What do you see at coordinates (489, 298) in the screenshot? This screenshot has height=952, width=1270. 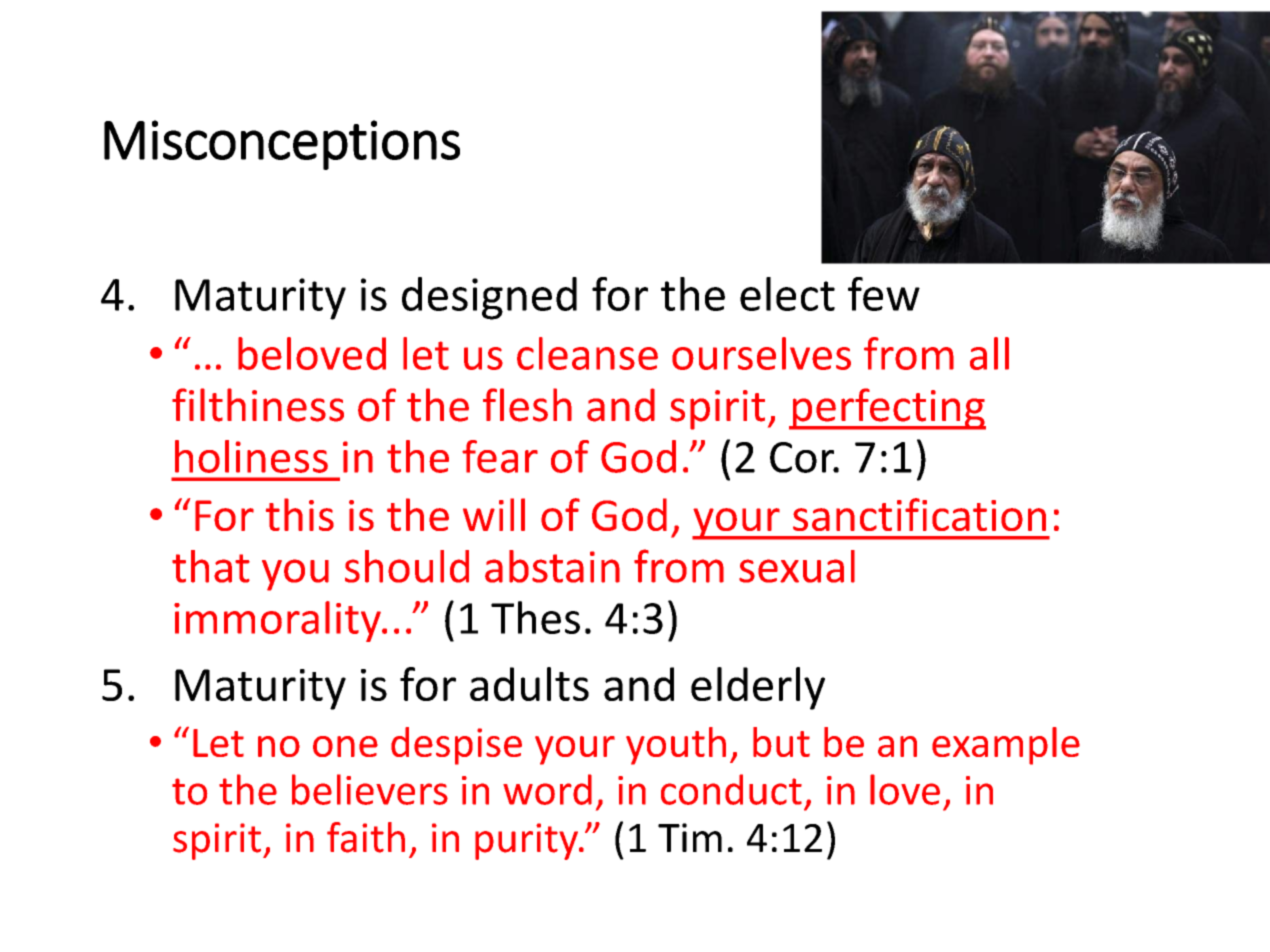 I see `designed` at bounding box center [489, 298].
